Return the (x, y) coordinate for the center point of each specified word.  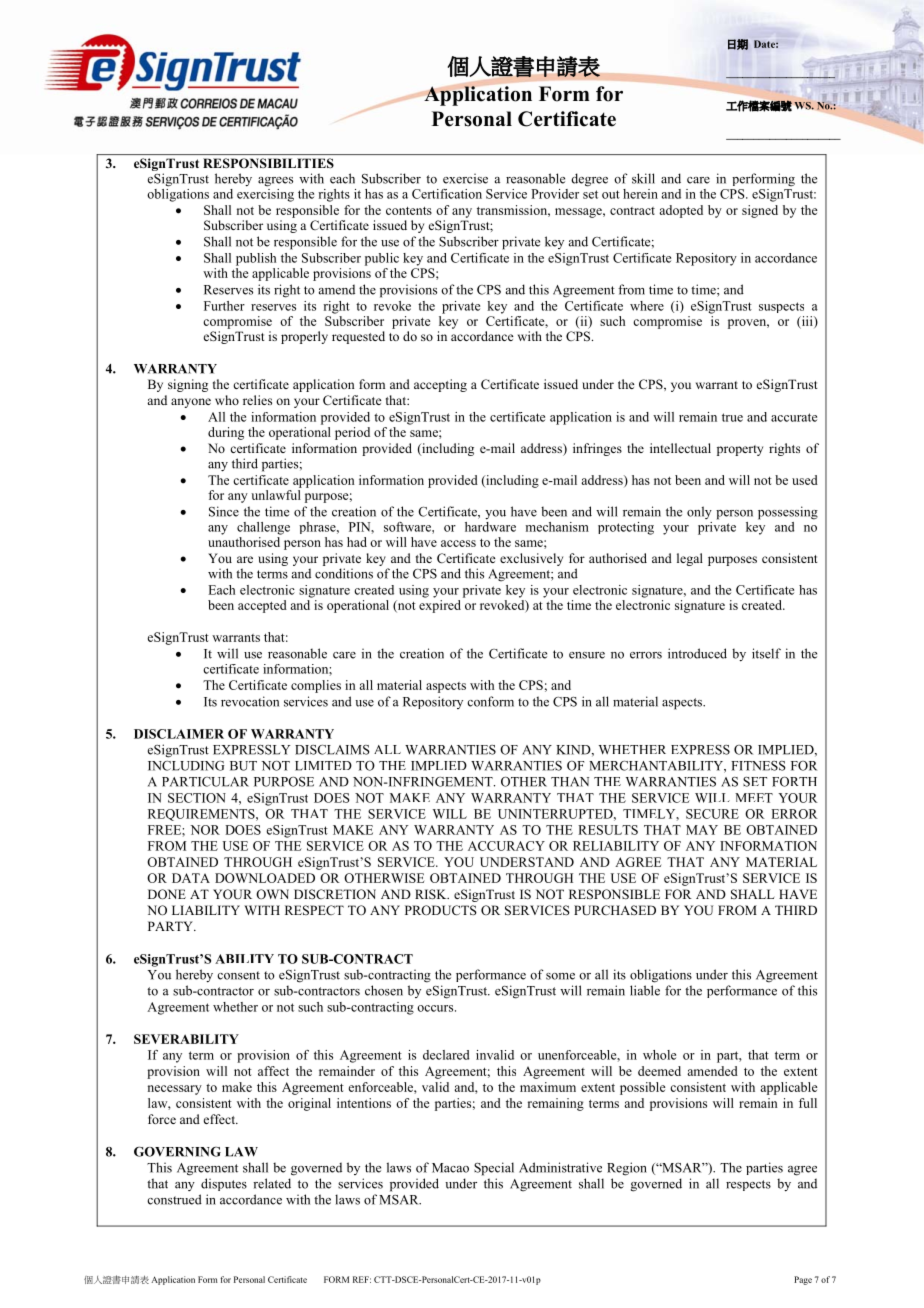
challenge (263, 528)
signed (760, 211)
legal (690, 559)
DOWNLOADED (265, 878)
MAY (702, 830)
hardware (490, 527)
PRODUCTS (441, 910)
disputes (224, 1184)
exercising (265, 194)
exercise (465, 178)
